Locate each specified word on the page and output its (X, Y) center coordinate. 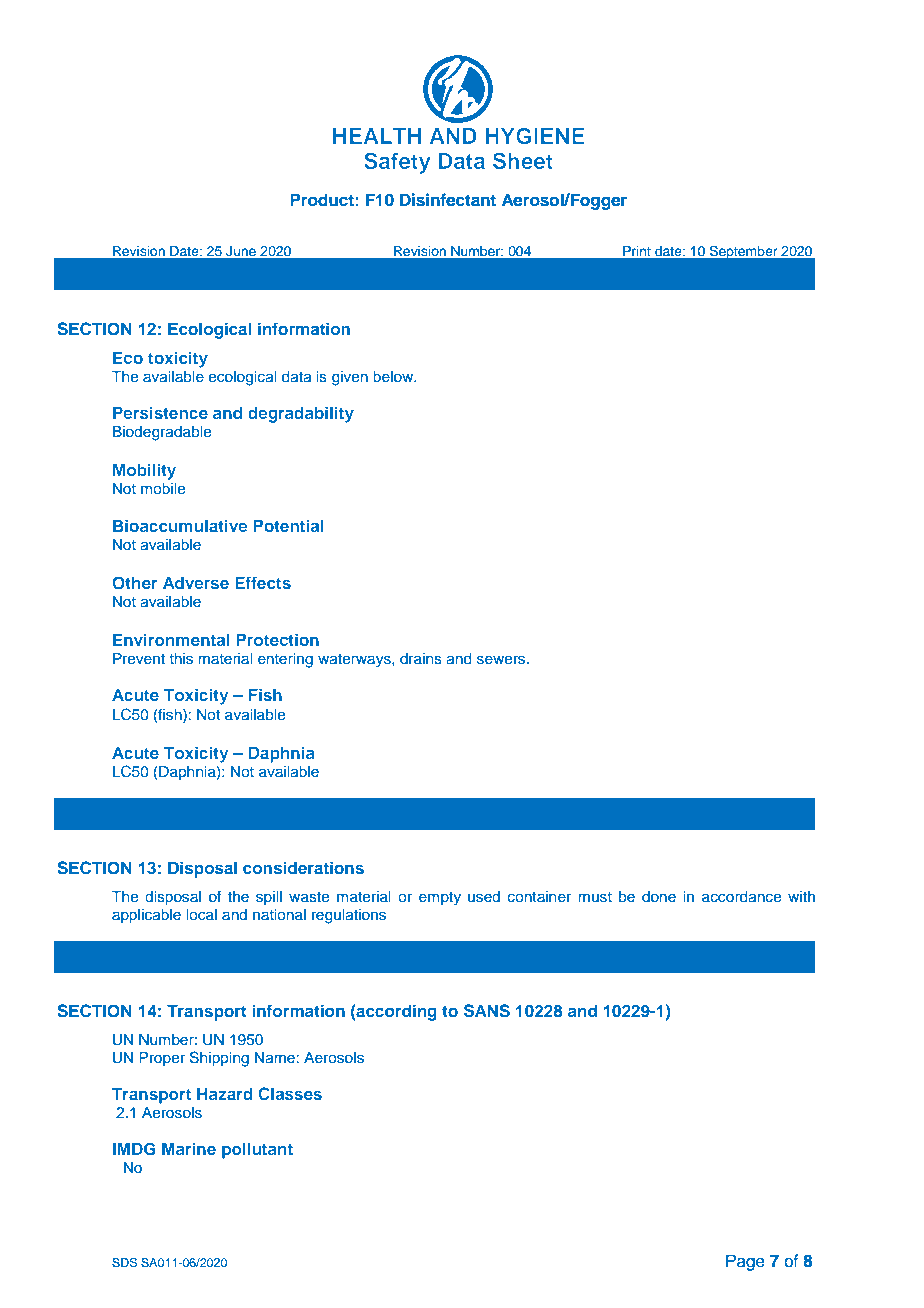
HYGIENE (535, 136)
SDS (124, 1262)
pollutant (257, 1150)
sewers (501, 660)
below (394, 377)
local (201, 915)
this (181, 659)
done (659, 897)
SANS (487, 1011)
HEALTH (377, 136)
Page (745, 1262)
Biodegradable (161, 433)
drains (421, 659)
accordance (741, 897)
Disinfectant (448, 200)
